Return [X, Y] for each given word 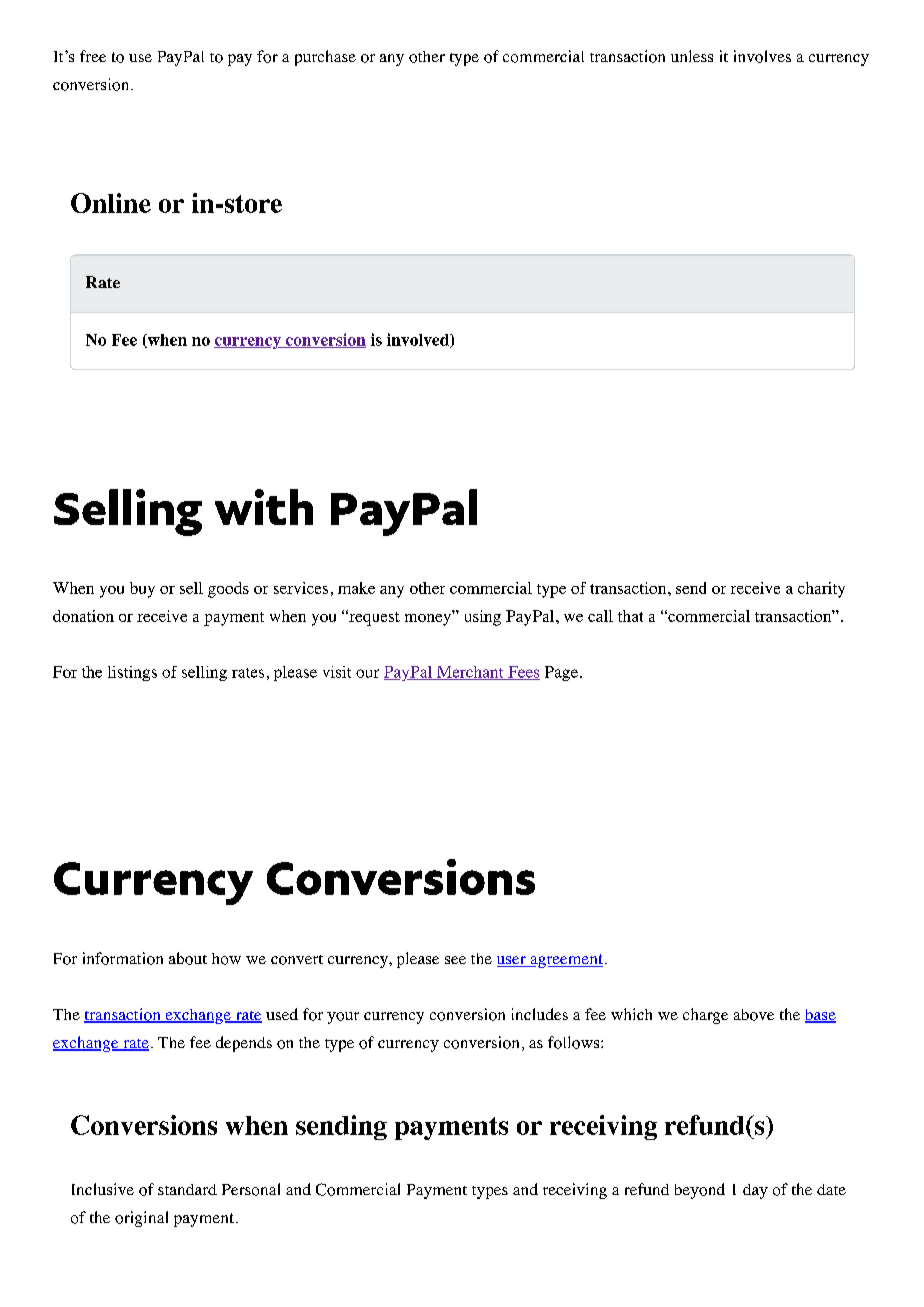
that [630, 616]
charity [821, 590]
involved [419, 340]
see [455, 960]
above [754, 1015]
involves [762, 56]
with [264, 507]
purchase [325, 58]
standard [187, 1189]
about [188, 958]
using [483, 618]
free [93, 56]
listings [132, 673]
